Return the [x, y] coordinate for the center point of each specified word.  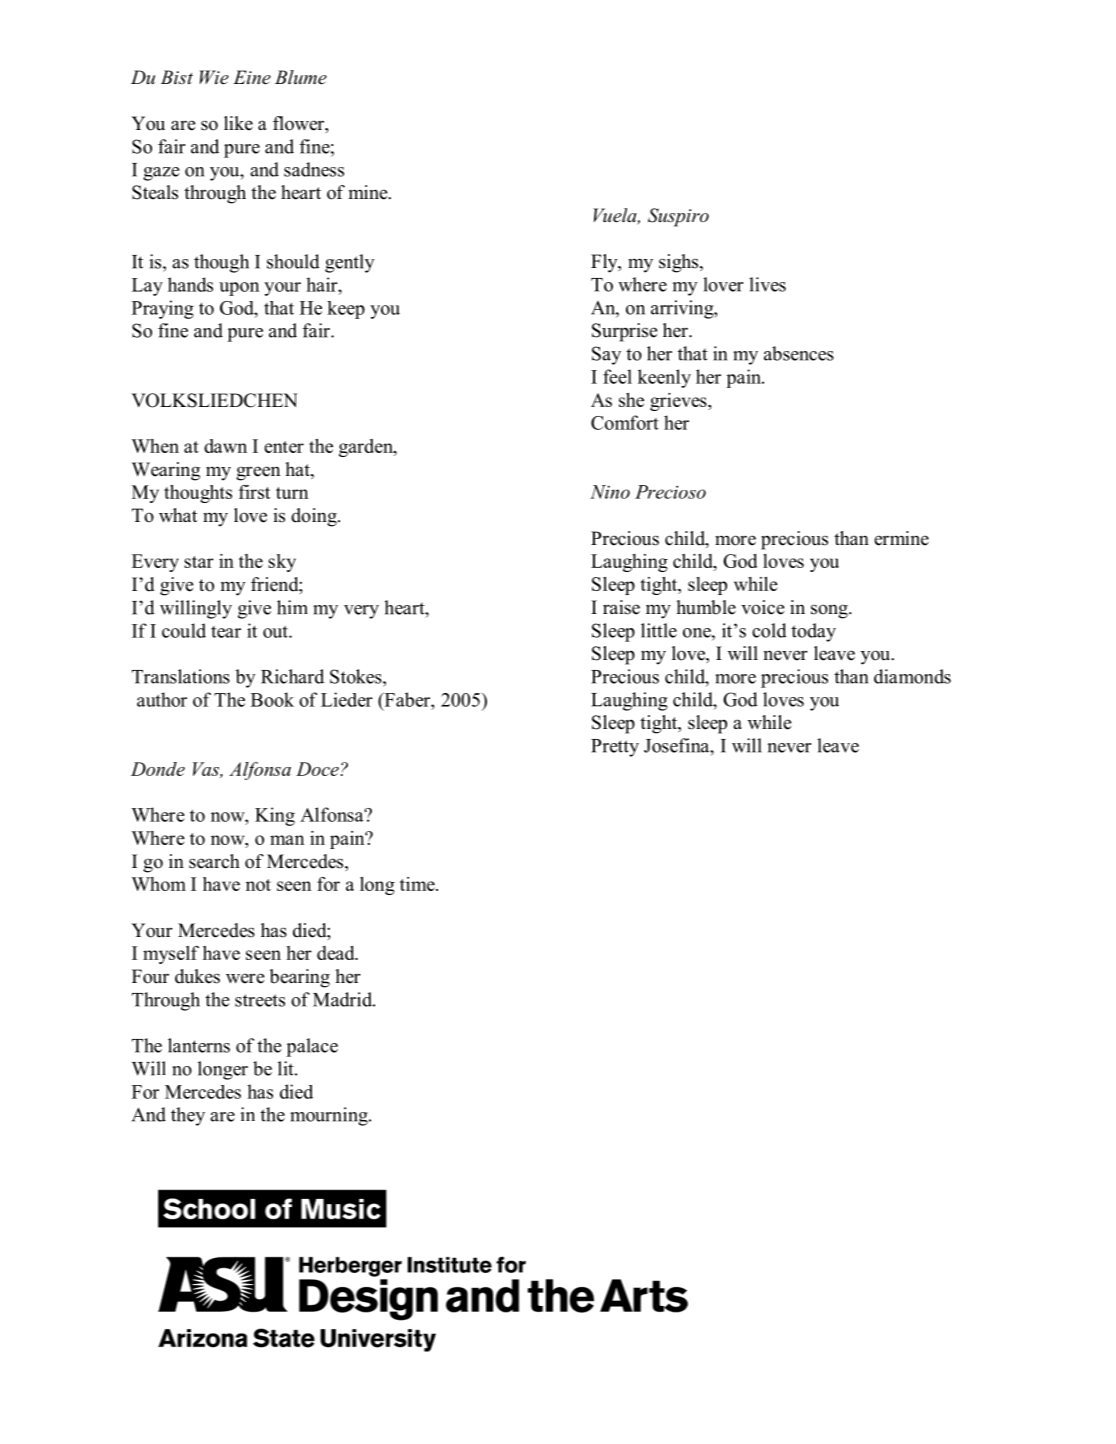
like [238, 123]
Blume [301, 77]
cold [769, 630]
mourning [330, 1116]
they [188, 1116]
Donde [158, 769]
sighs [680, 263]
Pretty [615, 748]
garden [367, 448]
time [418, 884]
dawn [225, 446]
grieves [679, 402]
